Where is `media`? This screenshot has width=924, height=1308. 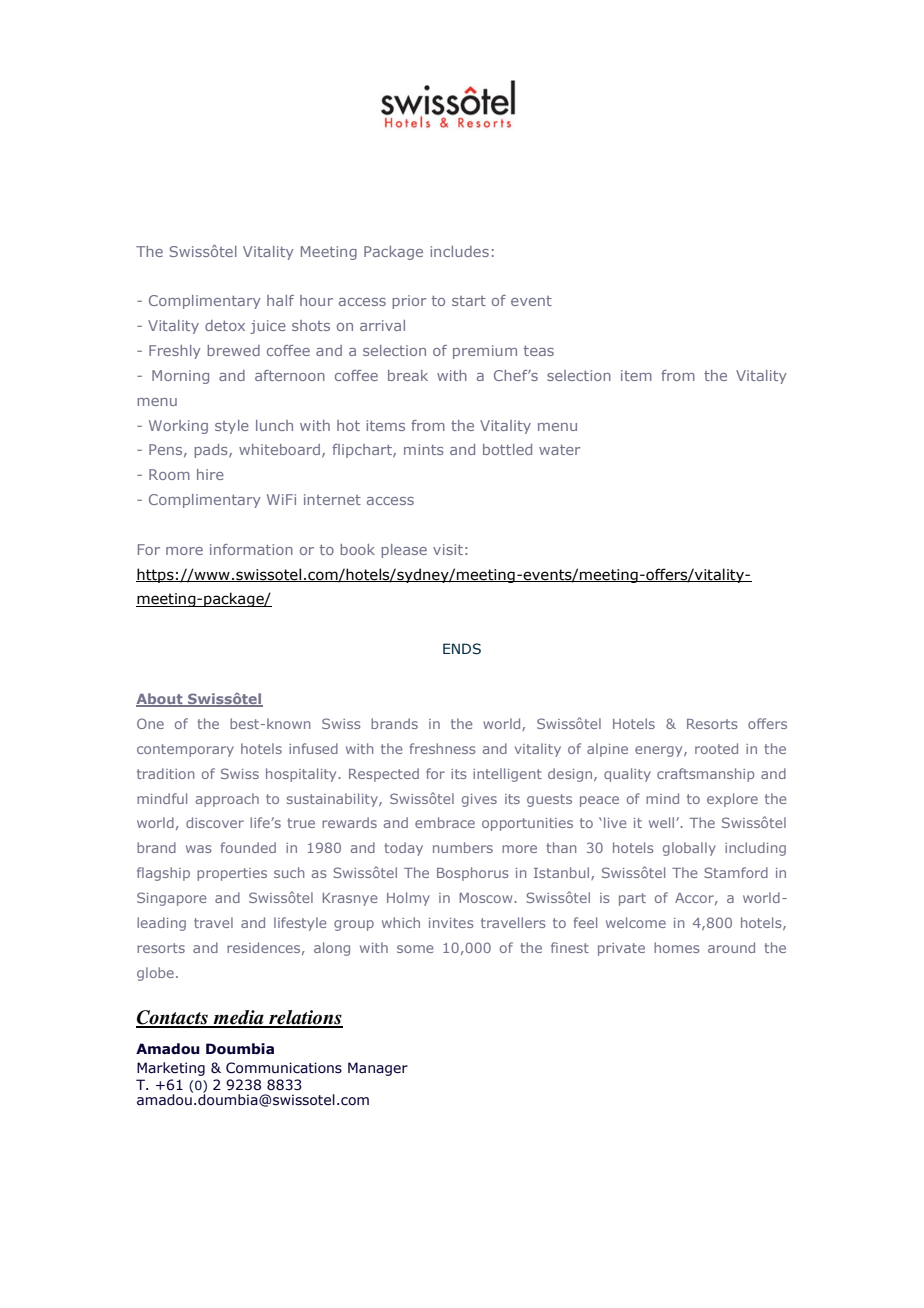 media is located at coordinates (238, 1018).
